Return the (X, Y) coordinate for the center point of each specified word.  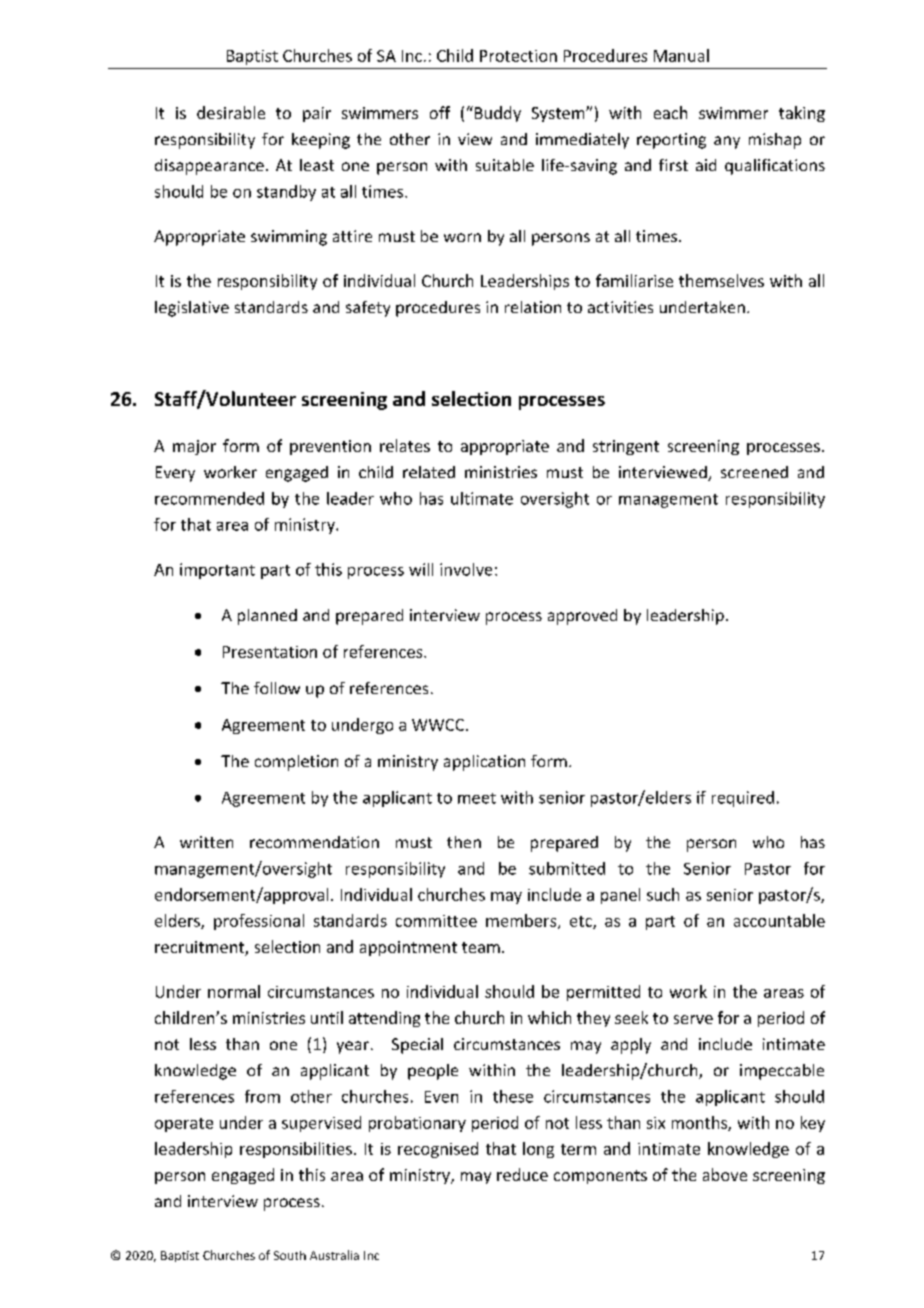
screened (754, 472)
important (217, 571)
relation (533, 307)
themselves (721, 280)
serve (693, 1019)
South (290, 1255)
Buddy (496, 114)
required (743, 799)
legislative (192, 309)
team (481, 947)
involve (466, 569)
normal (234, 991)
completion (296, 763)
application (484, 763)
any (727, 142)
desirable (231, 112)
